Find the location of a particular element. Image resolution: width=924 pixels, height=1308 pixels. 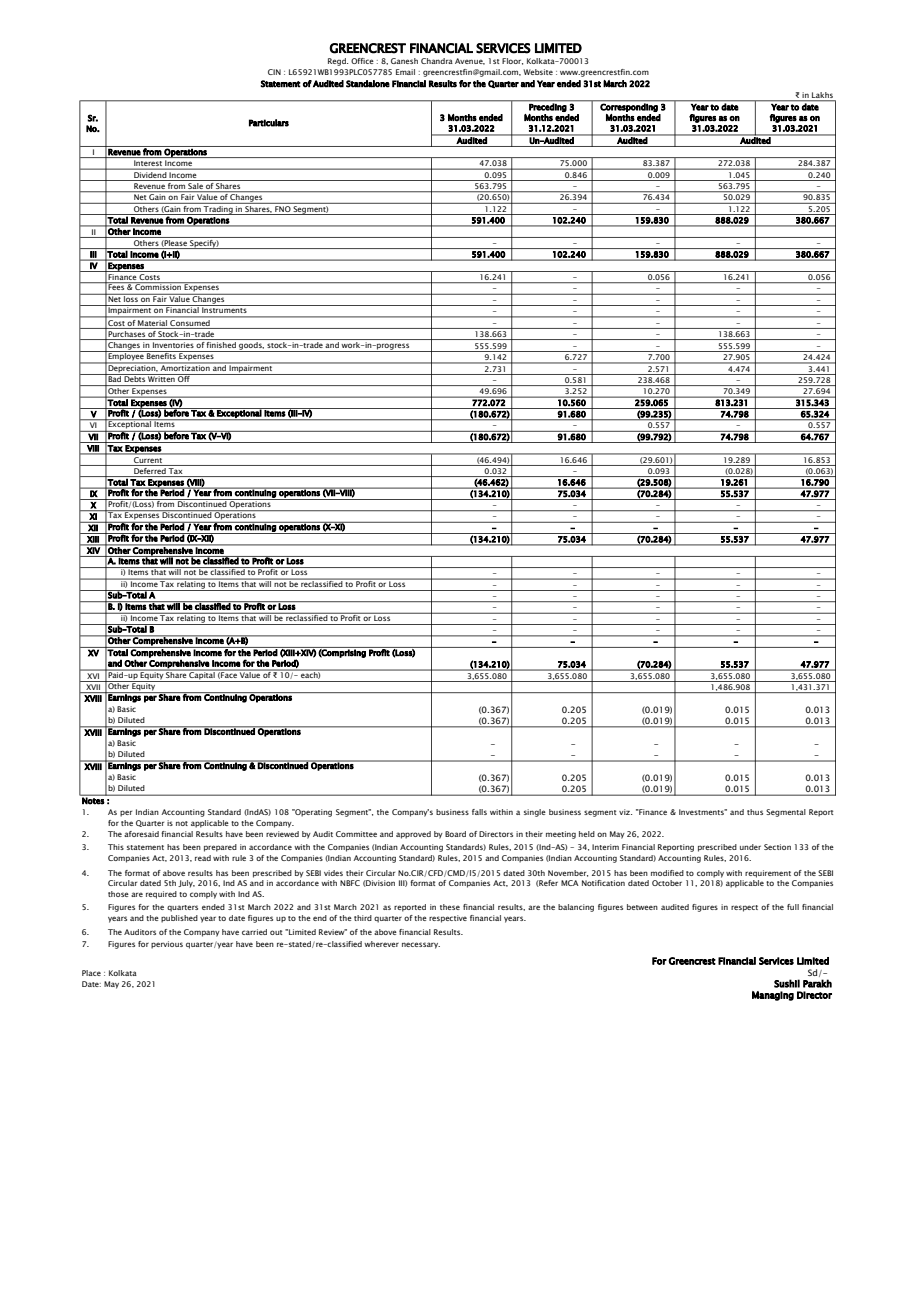

Written is located at coordinates (161, 378).
